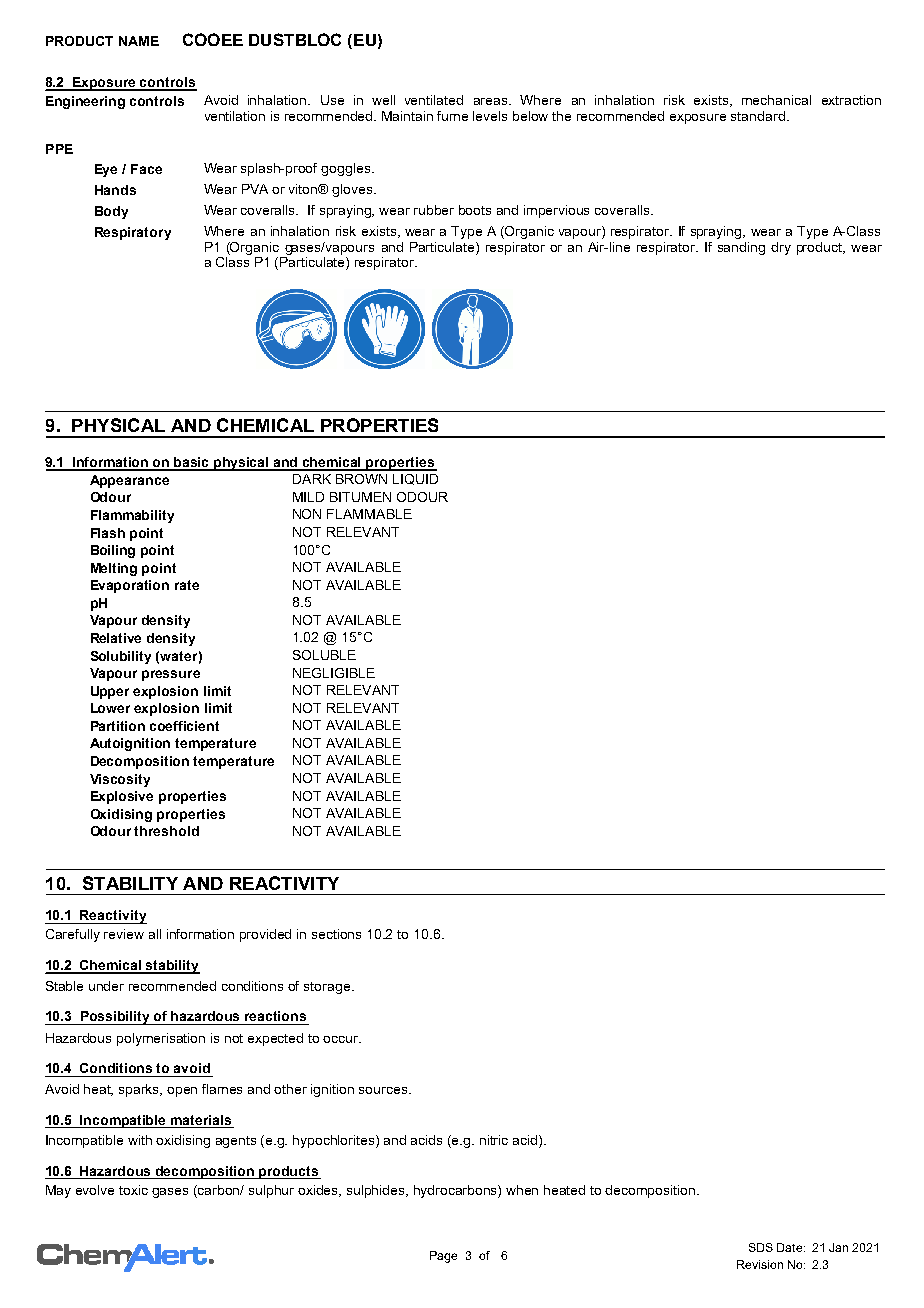 The width and height of the page is (924, 1308). I want to click on ventilated, so click(434, 100).
